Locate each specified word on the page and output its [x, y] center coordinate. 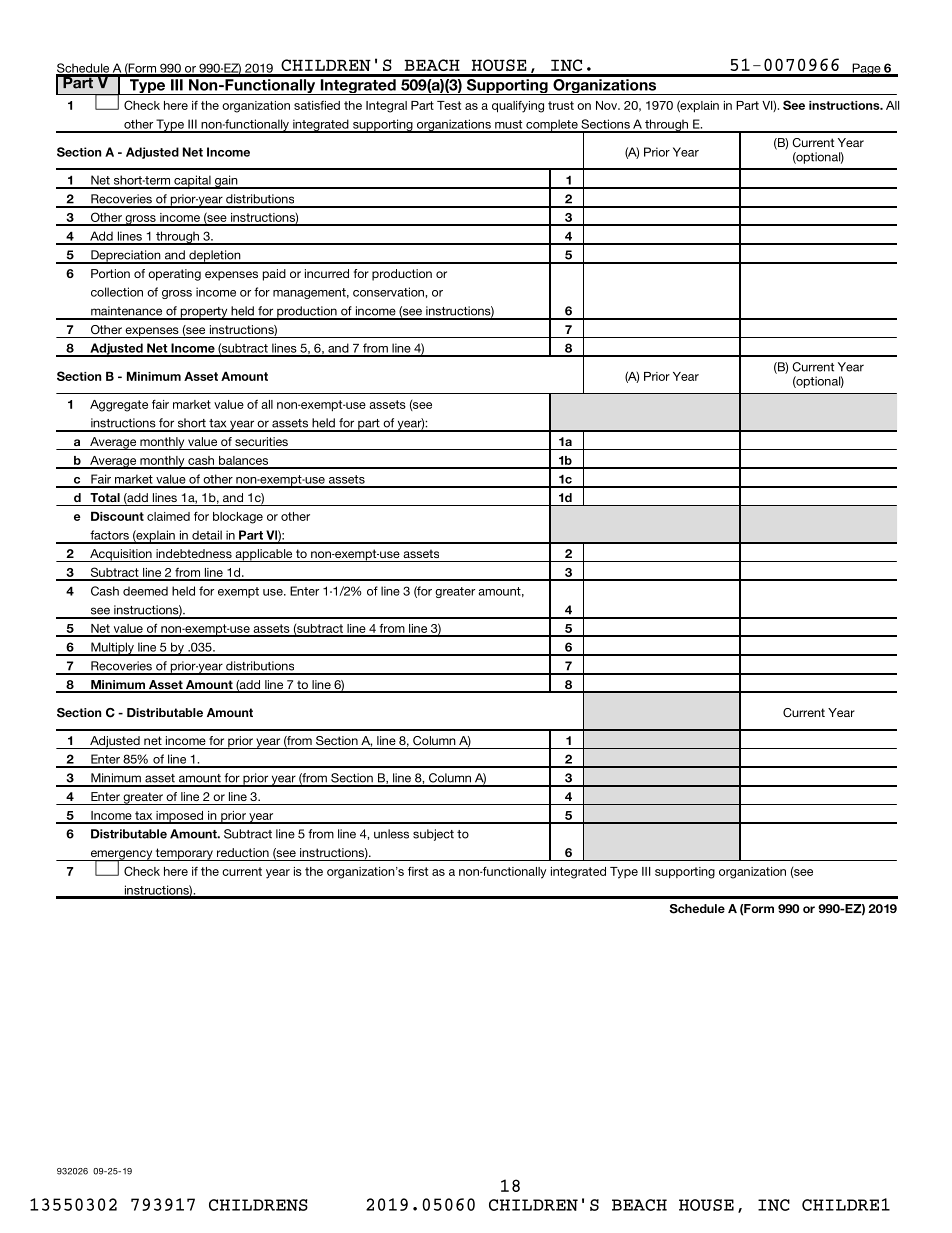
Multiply [112, 649]
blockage [238, 518]
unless [391, 834]
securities [261, 441]
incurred [327, 273]
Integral [386, 107]
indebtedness [194, 553]
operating [174, 275]
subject [433, 835]
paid [274, 275]
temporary [184, 854]
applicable [264, 555]
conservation [389, 292]
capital [192, 182]
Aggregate [119, 406]
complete [552, 126]
